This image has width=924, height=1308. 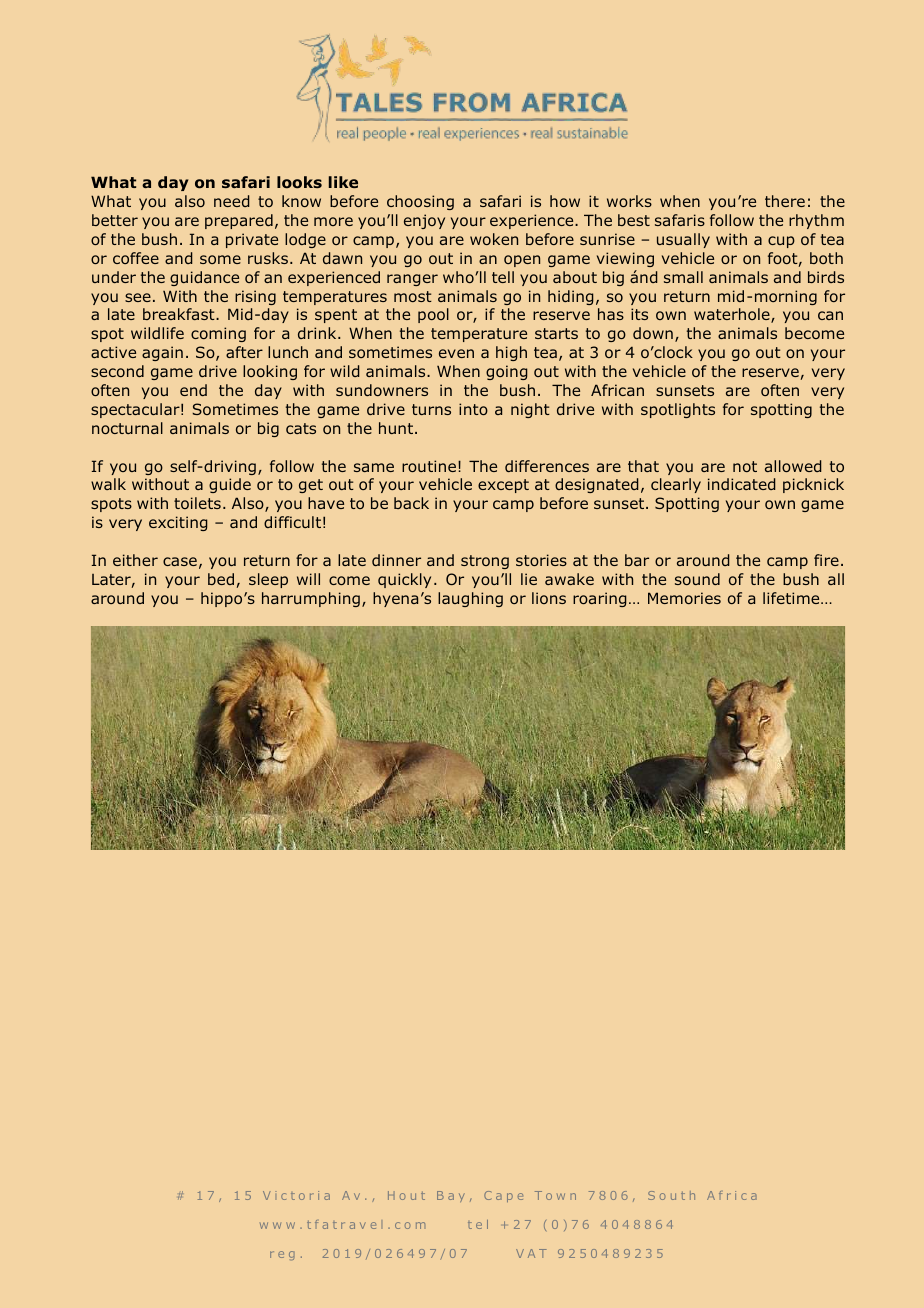 I want to click on need, so click(x=232, y=201).
